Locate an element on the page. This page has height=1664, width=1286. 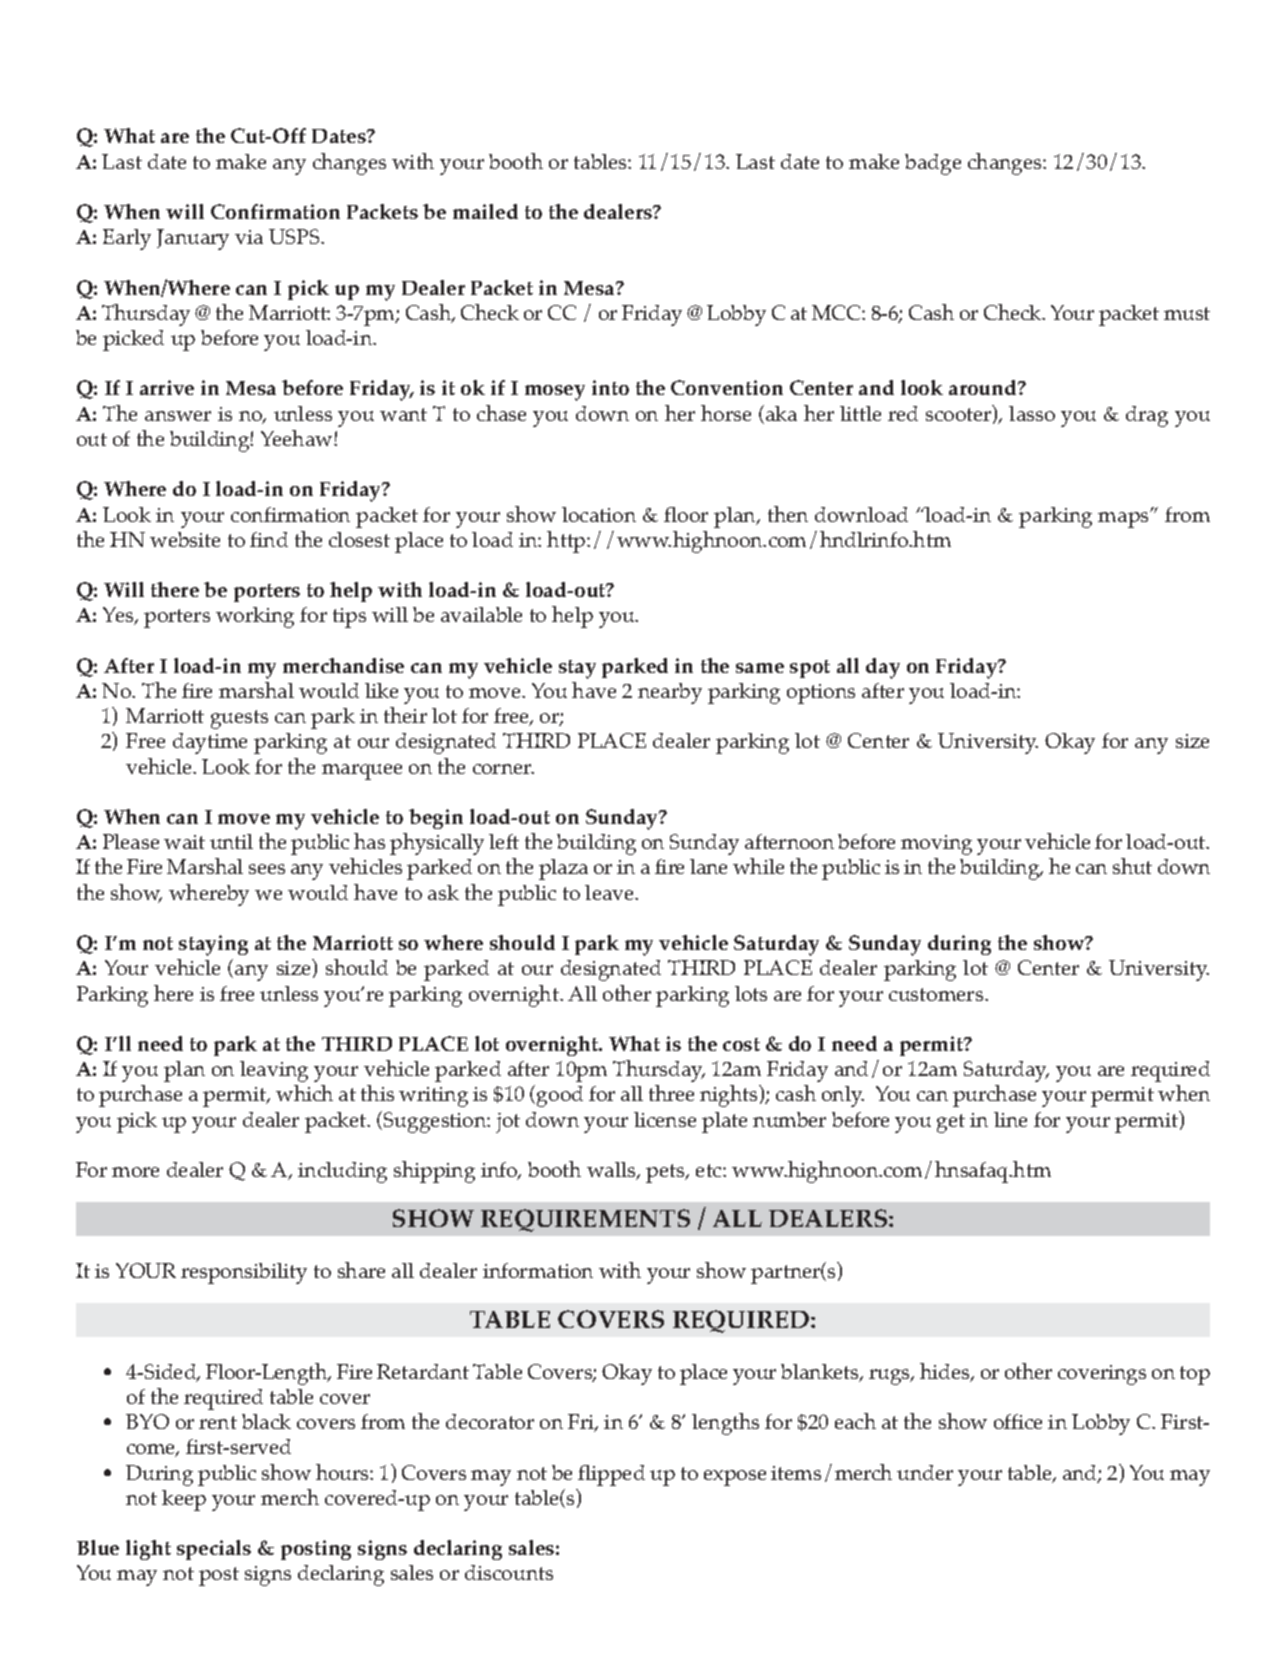
via is located at coordinates (249, 237).
